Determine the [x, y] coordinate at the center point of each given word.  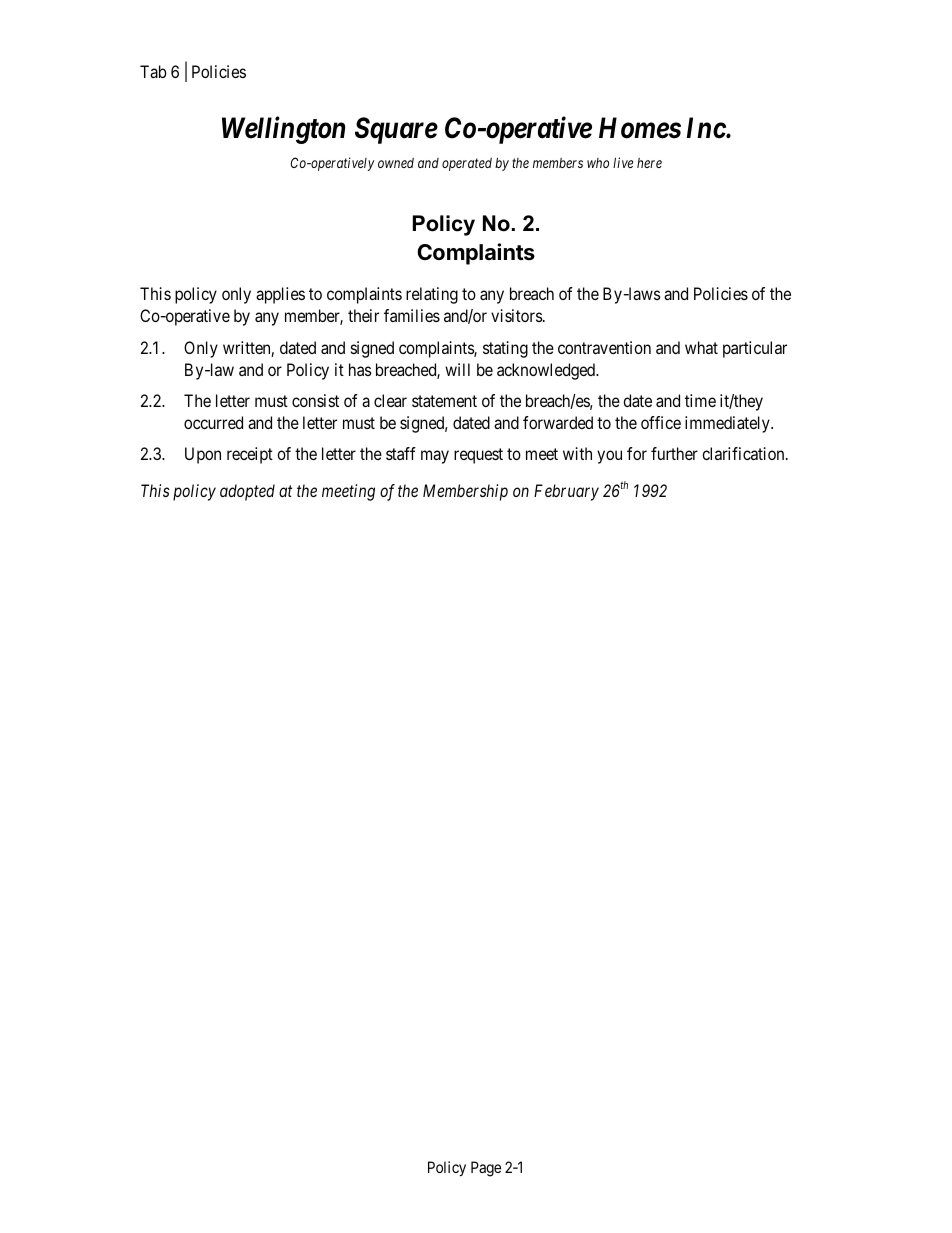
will [457, 369]
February [566, 492]
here [649, 163]
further [674, 453]
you [609, 457]
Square [396, 130]
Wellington [283, 130]
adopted [247, 492]
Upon [203, 455]
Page [486, 1169]
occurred [213, 422]
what [701, 347]
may [435, 457]
